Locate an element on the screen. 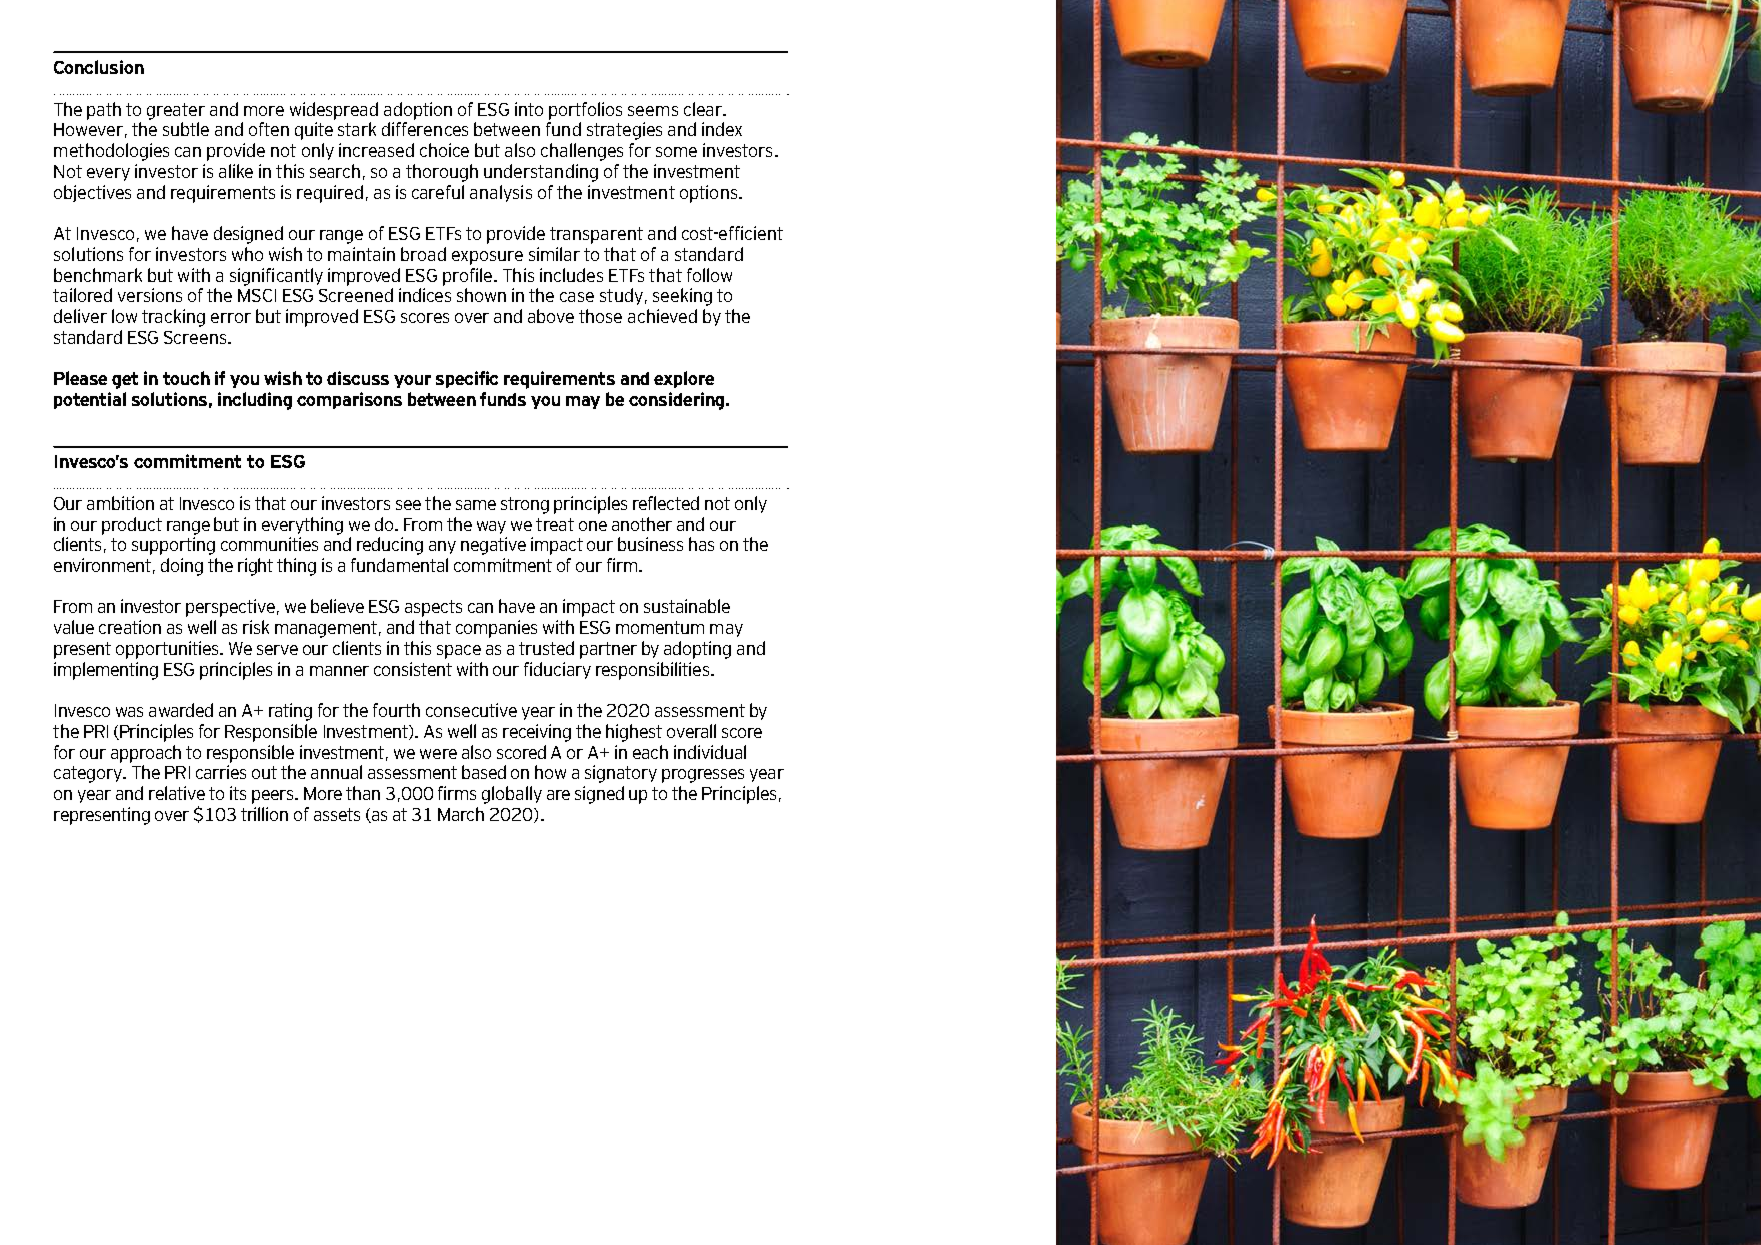 This screenshot has width=1761, height=1245. seems is located at coordinates (653, 111).
